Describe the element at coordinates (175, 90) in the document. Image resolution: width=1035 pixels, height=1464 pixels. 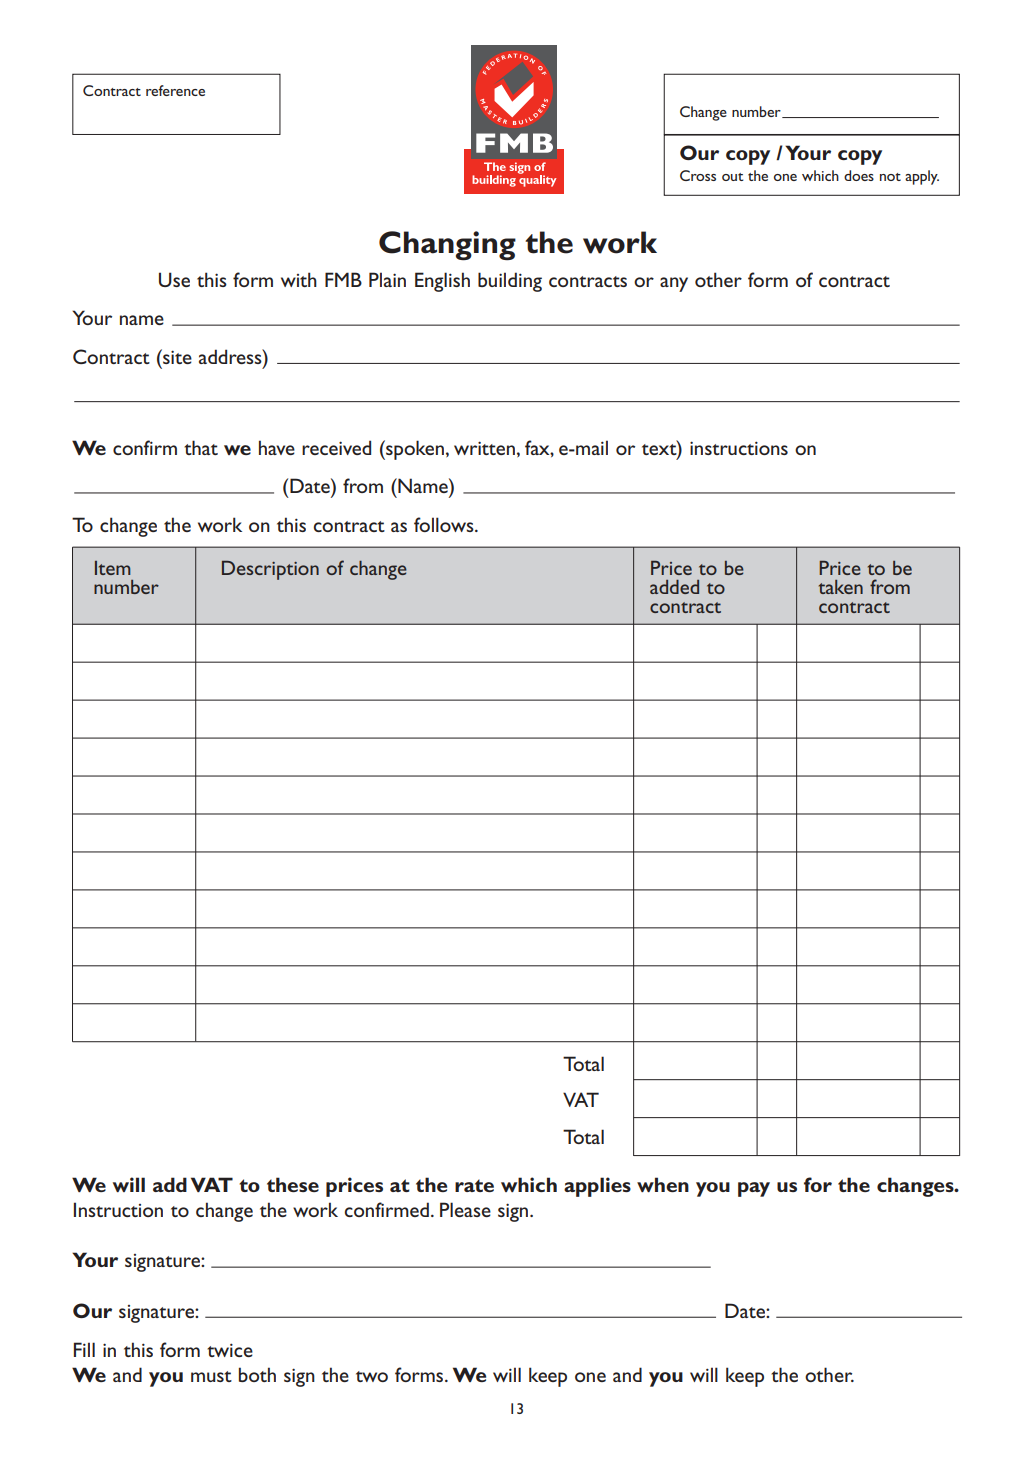
I see `reference` at that location.
